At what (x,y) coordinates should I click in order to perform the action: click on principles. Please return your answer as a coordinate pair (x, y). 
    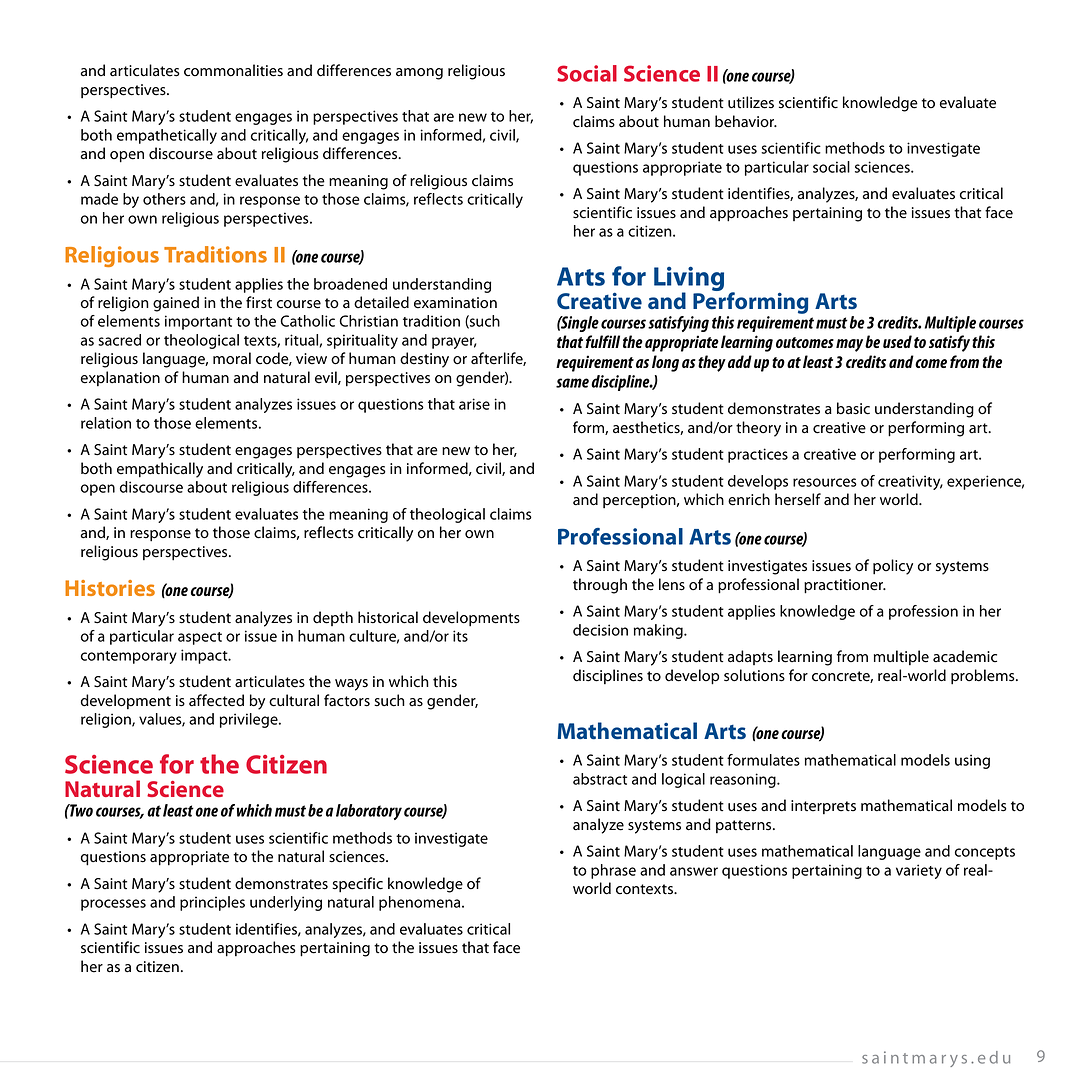
    Looking at the image, I should click on (212, 903).
